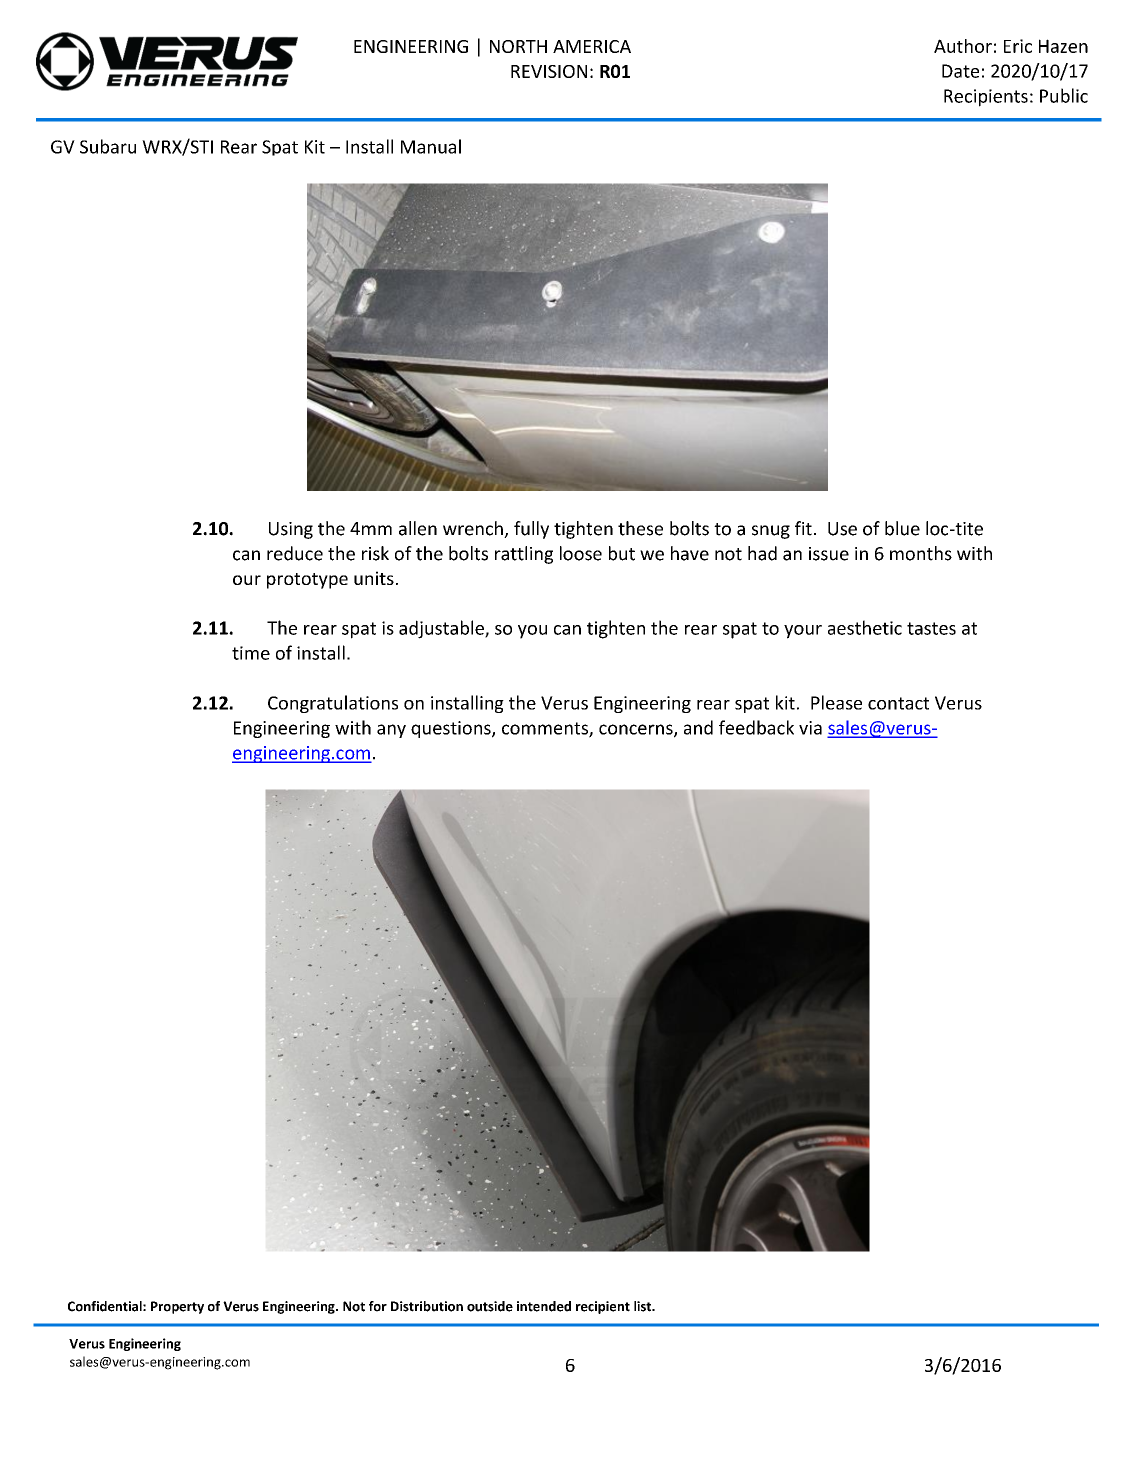 This image has height=1469, width=1135. I want to click on time, so click(251, 653).
